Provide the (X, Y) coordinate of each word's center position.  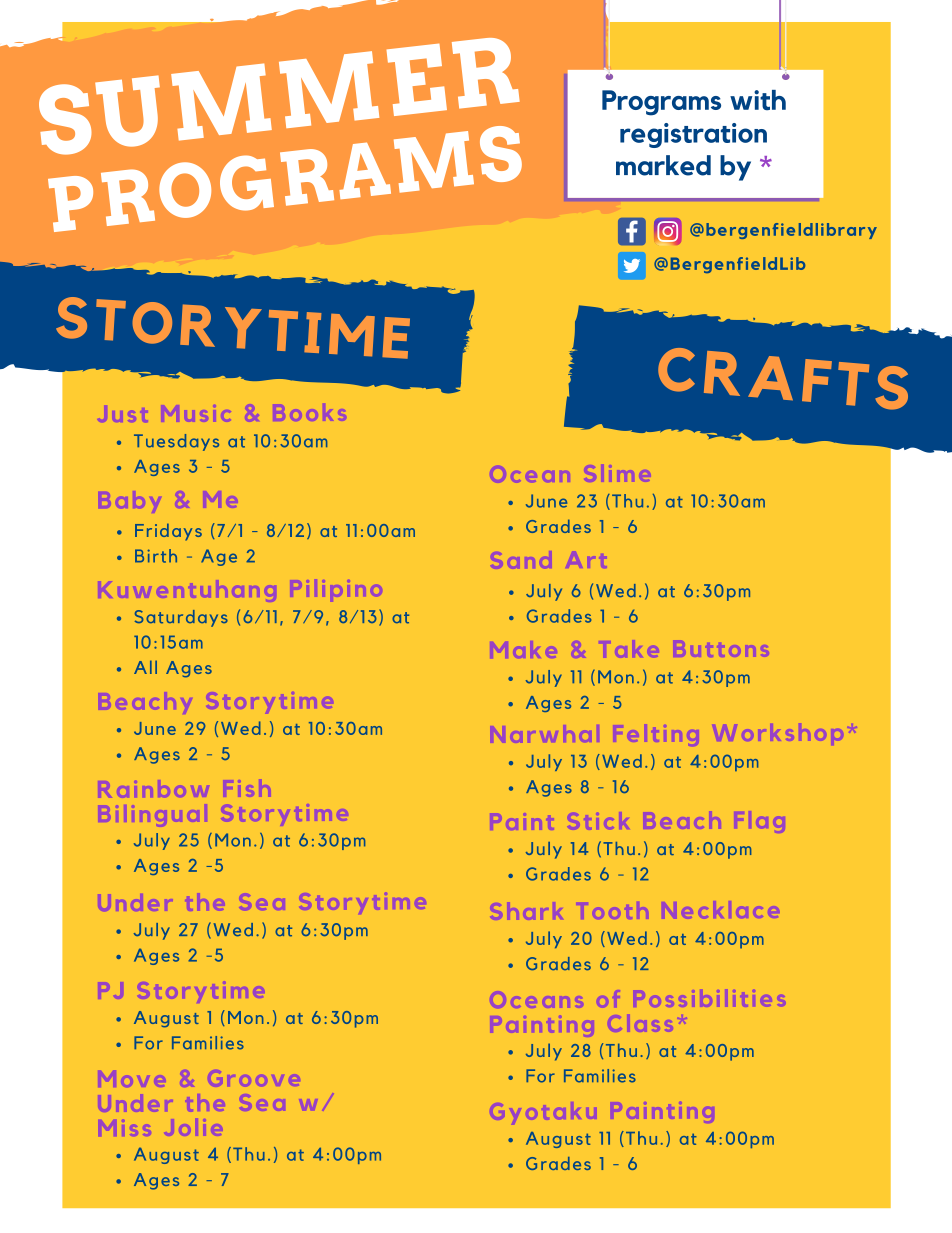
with (758, 100)
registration (693, 135)
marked (663, 165)
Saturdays (181, 618)
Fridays (168, 532)
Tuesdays (176, 442)
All (145, 667)
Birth (156, 556)
